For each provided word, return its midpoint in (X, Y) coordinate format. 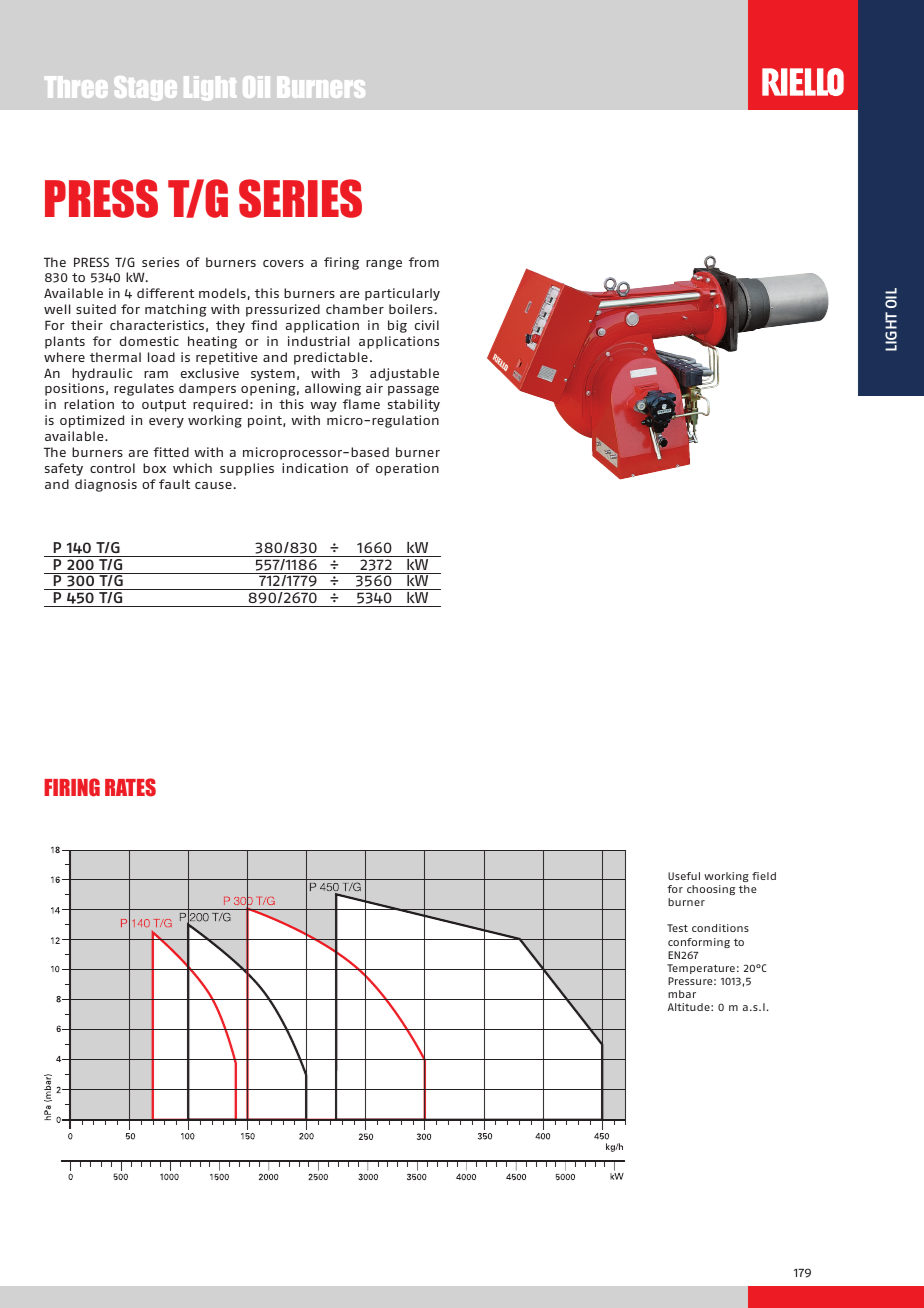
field (764, 876)
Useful (684, 876)
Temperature (701, 969)
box (154, 468)
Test (677, 928)
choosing (711, 890)
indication (315, 468)
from (424, 262)
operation (407, 469)
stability (414, 405)
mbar (682, 994)
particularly (402, 294)
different (165, 293)
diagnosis (106, 485)
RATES (130, 787)
